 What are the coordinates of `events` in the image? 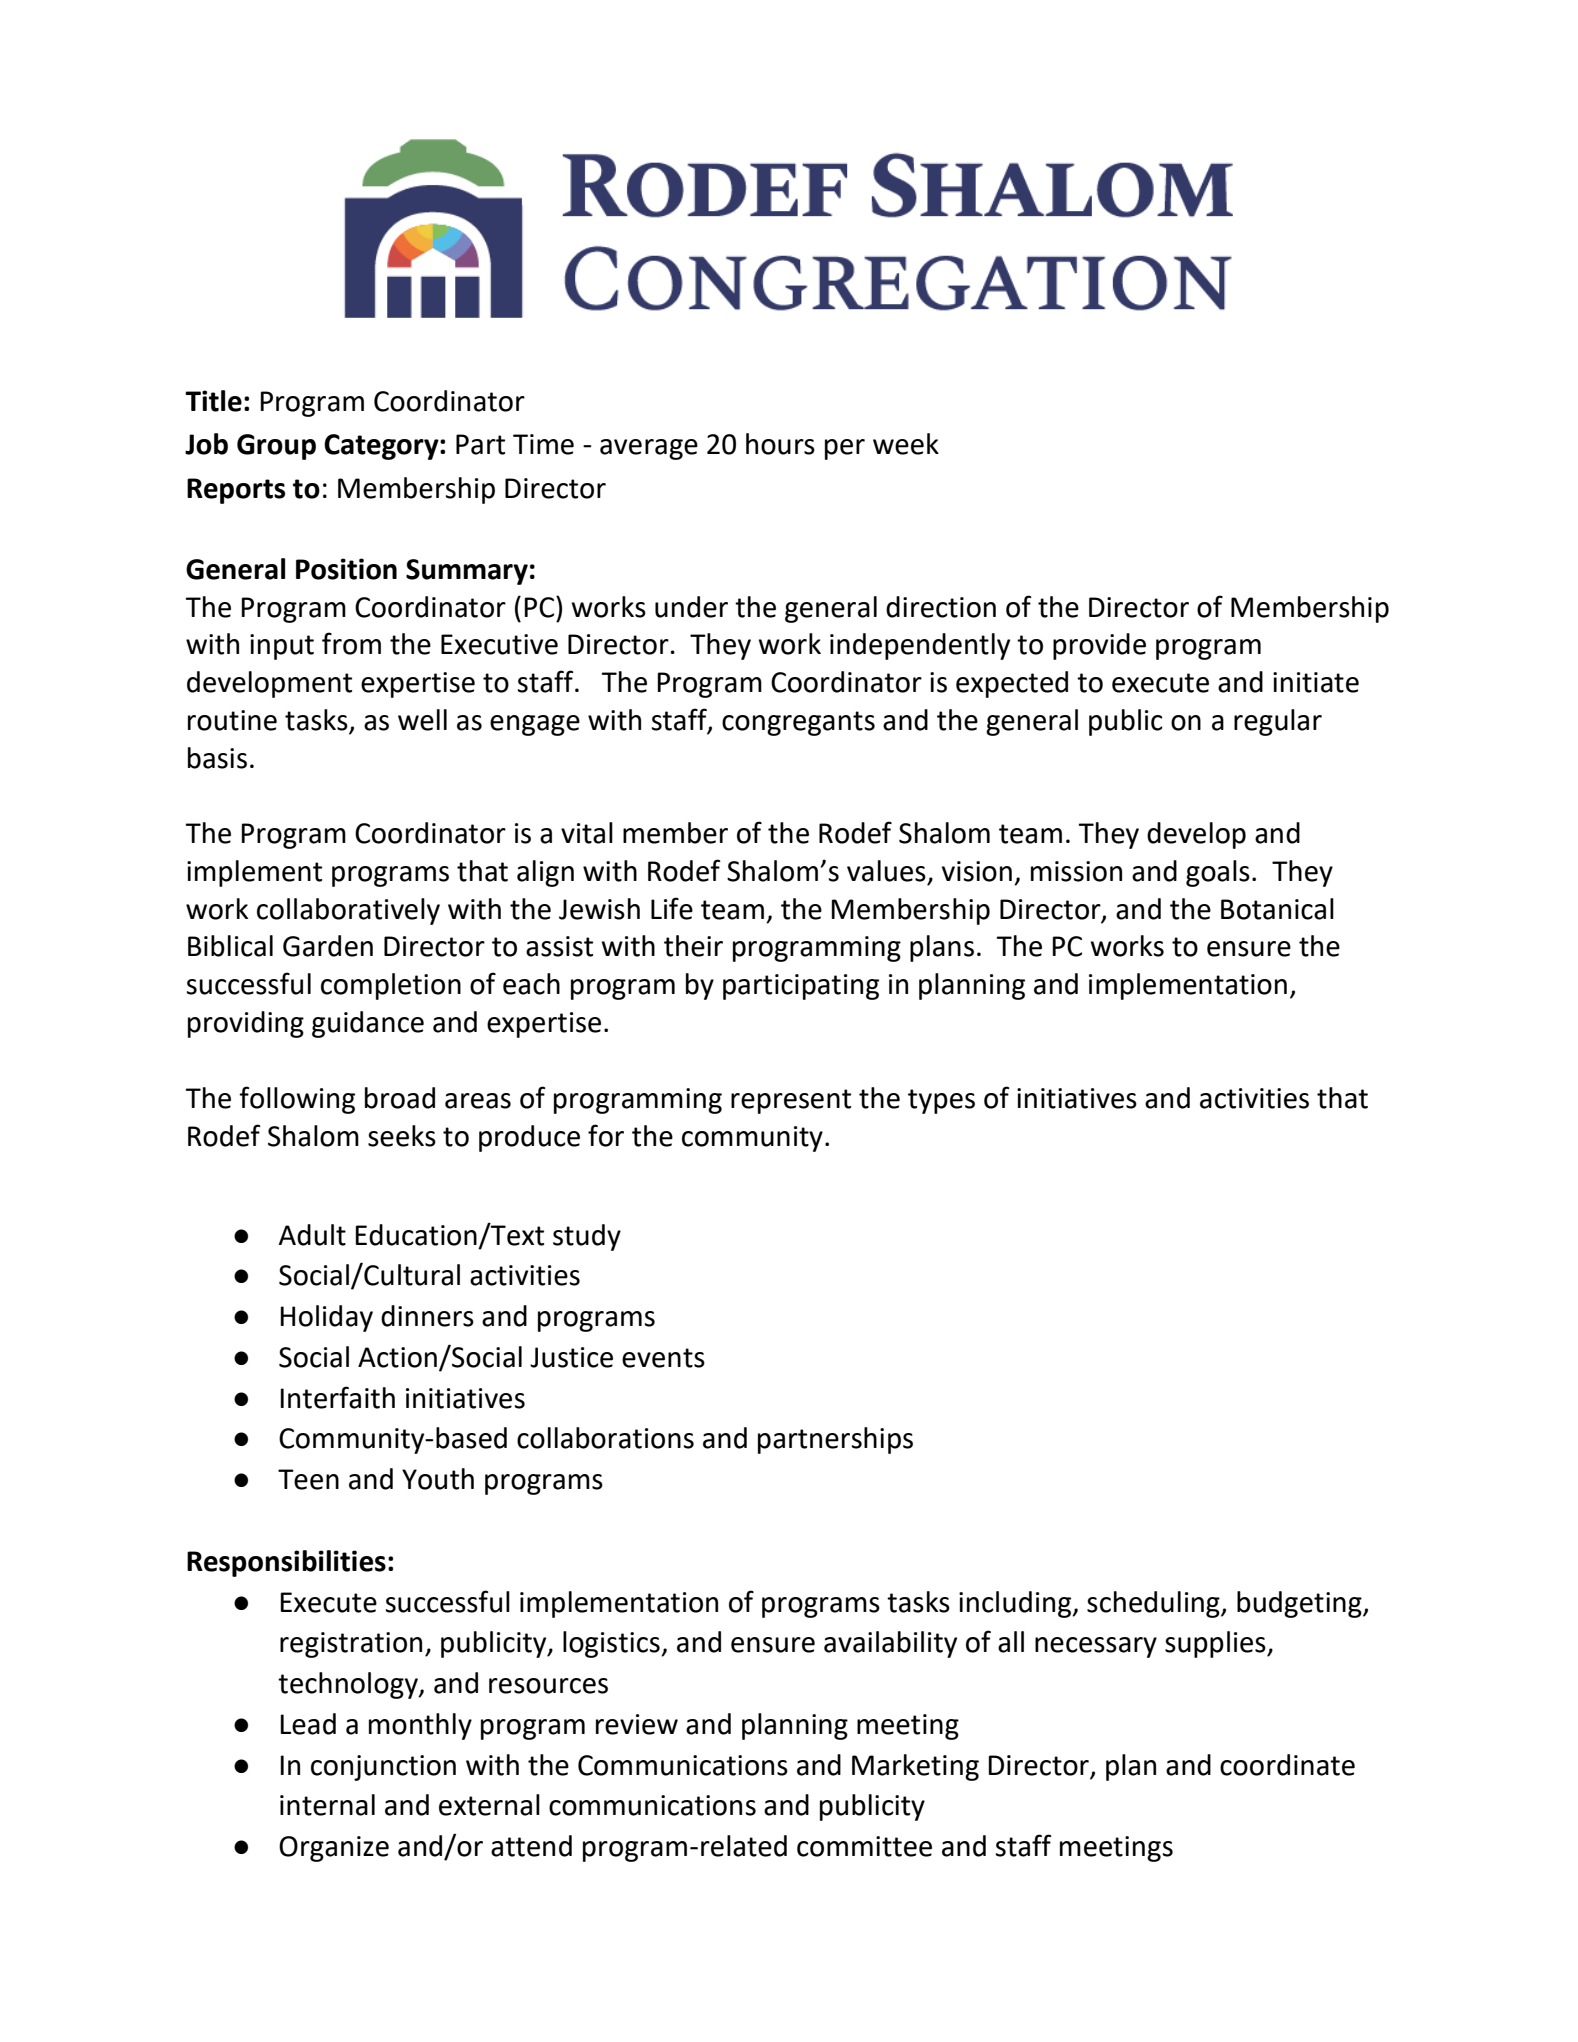 It's located at (663, 1358).
